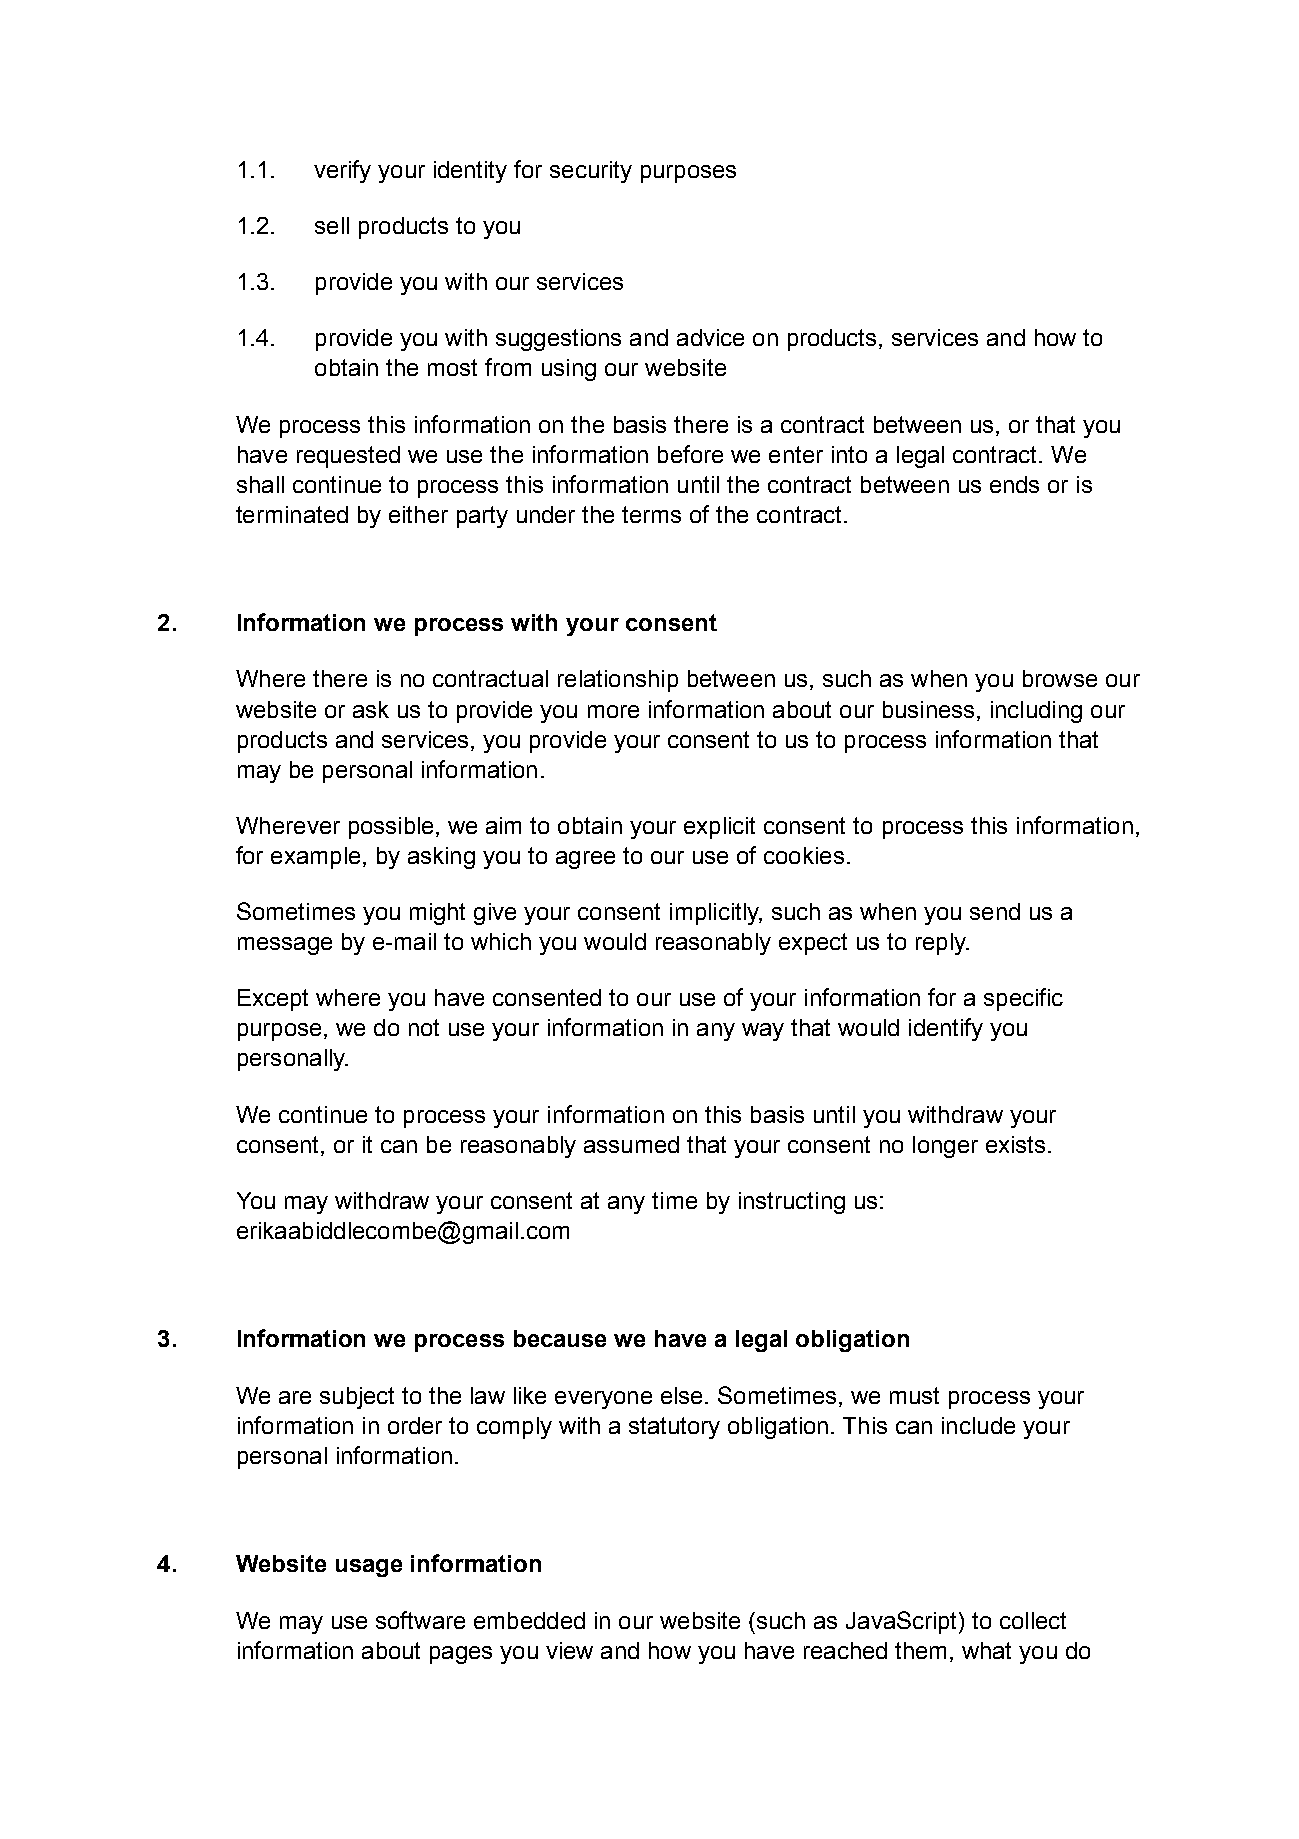 This screenshot has height=1839, width=1299. What do you see at coordinates (591, 172) in the screenshot?
I see `security` at bounding box center [591, 172].
